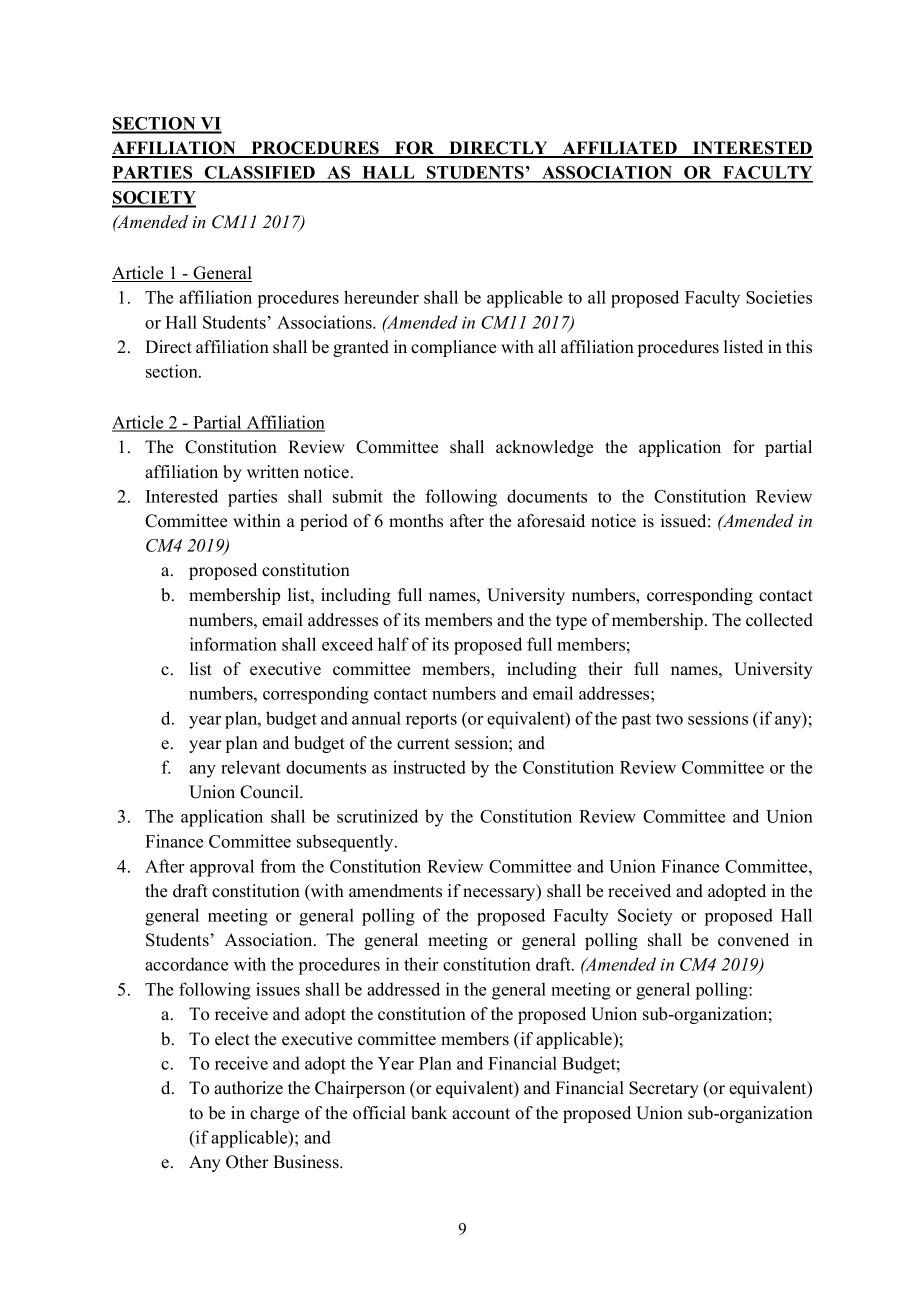 The image size is (924, 1308). What do you see at coordinates (669, 719) in the document?
I see `two` at bounding box center [669, 719].
